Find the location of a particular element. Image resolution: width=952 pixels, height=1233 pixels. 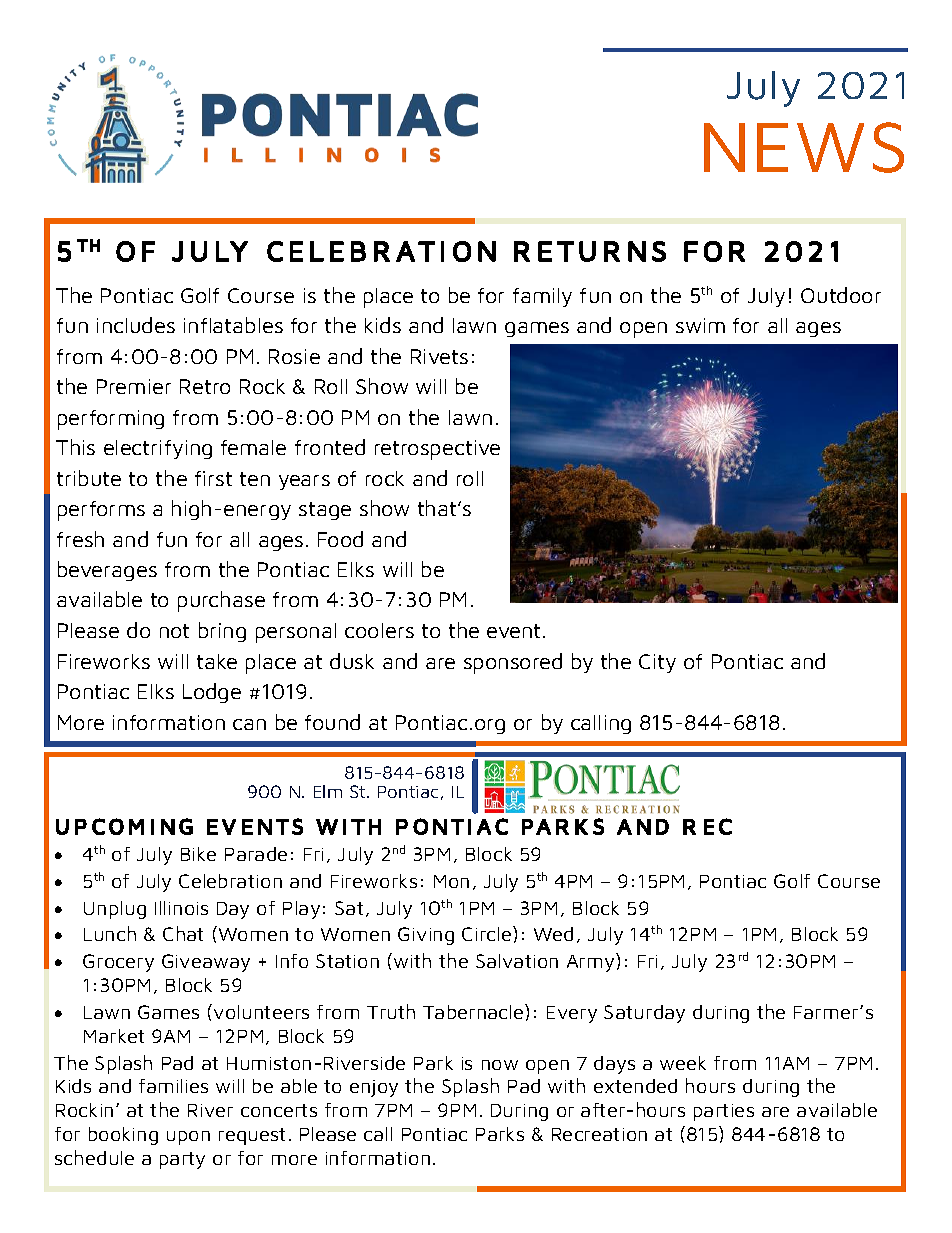

sponsored is located at coordinates (513, 663).
